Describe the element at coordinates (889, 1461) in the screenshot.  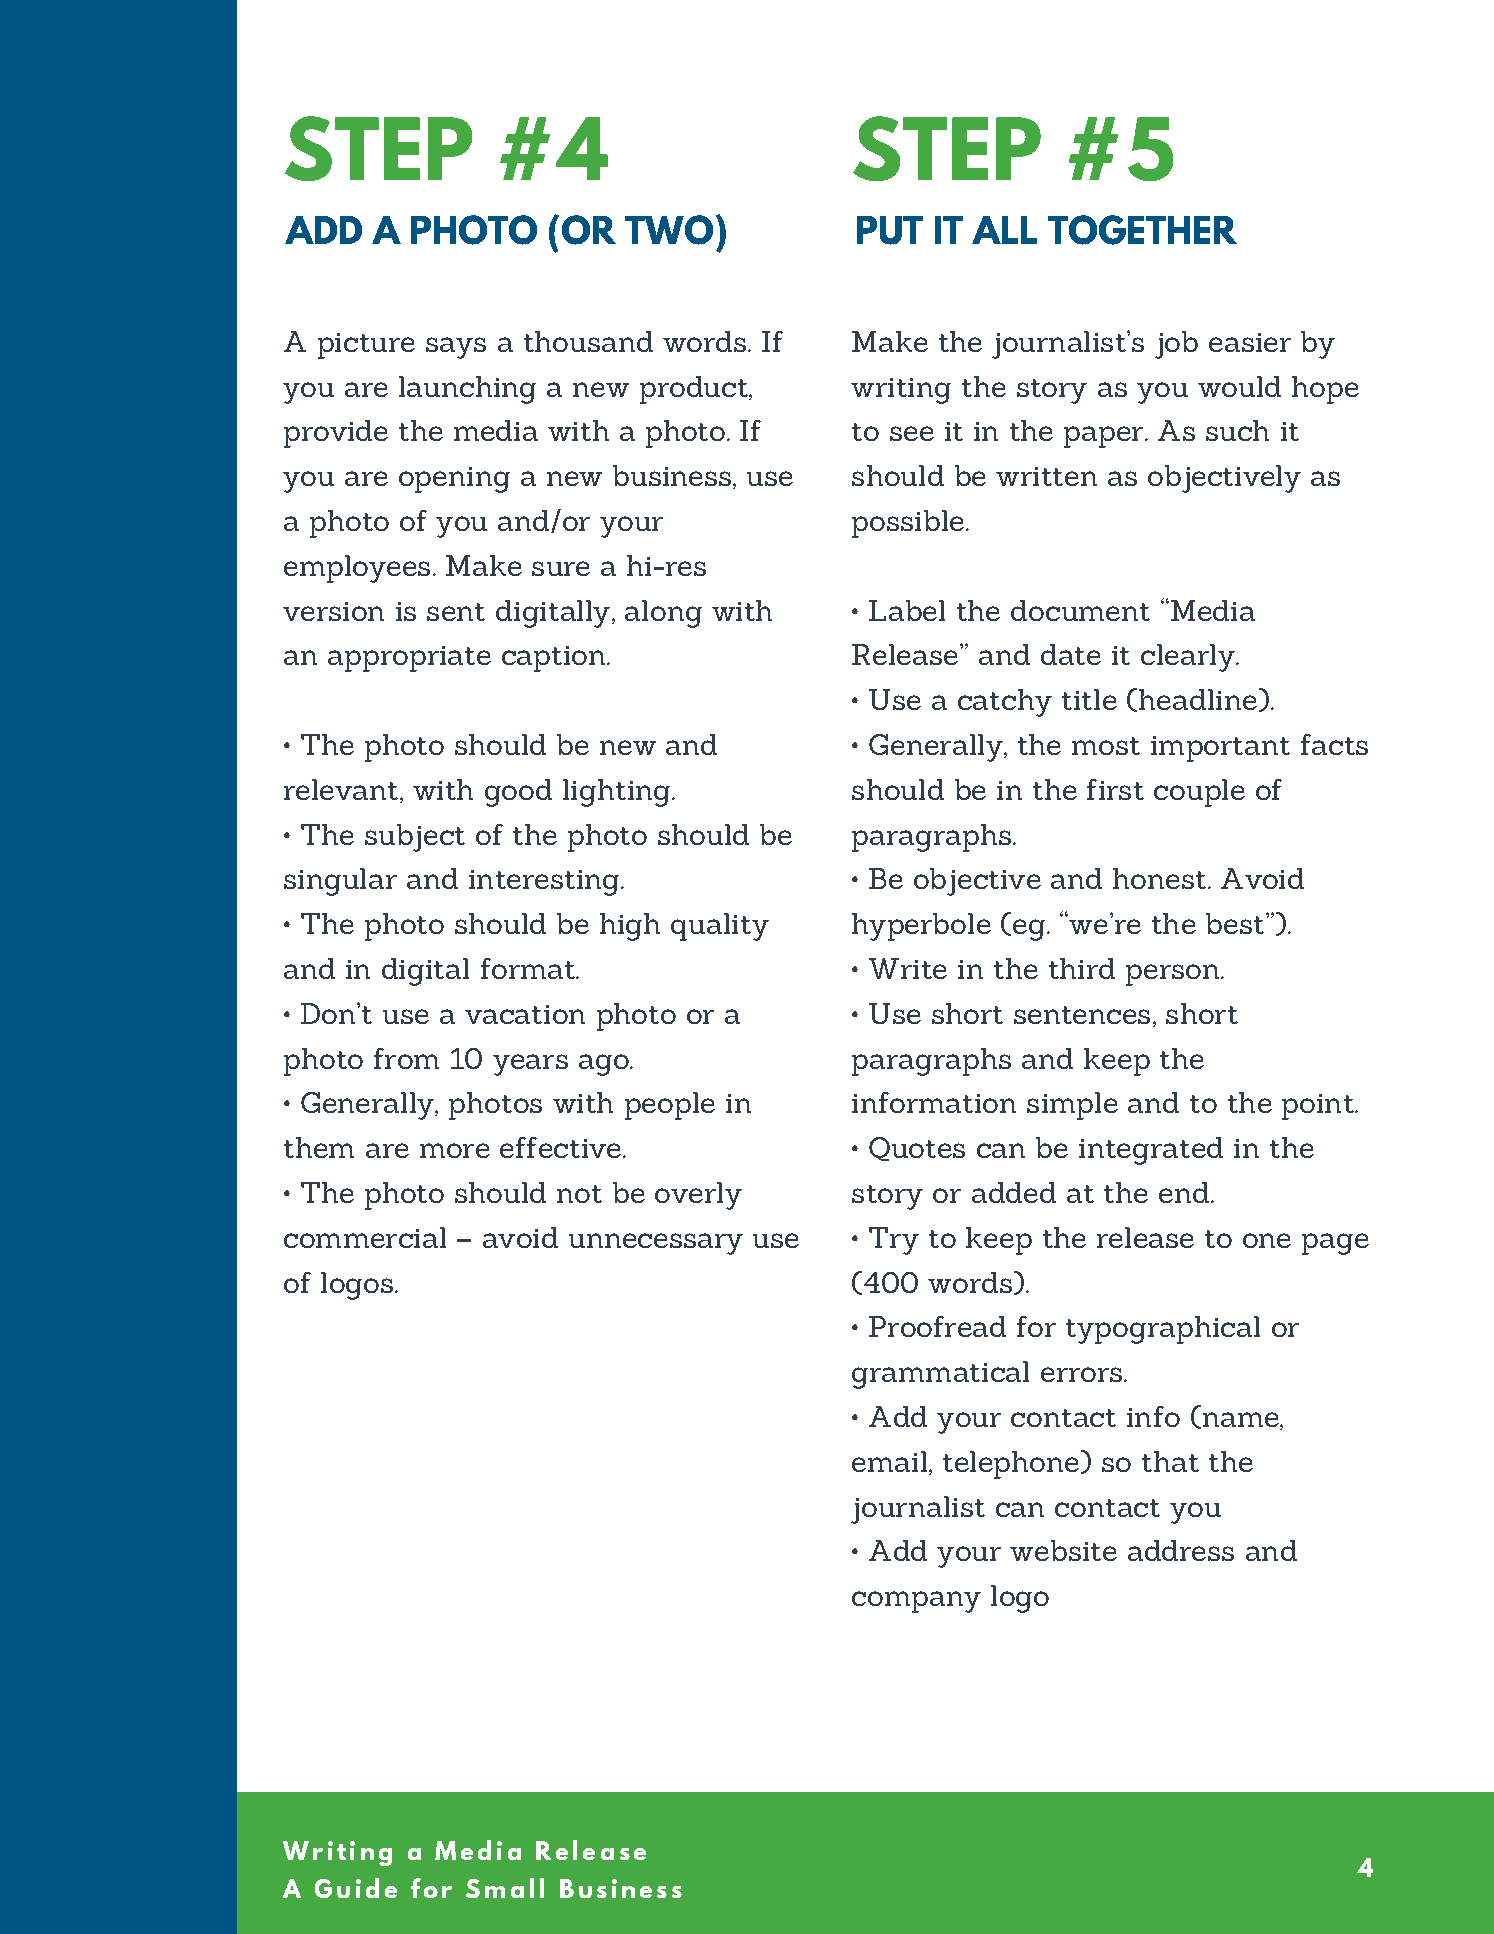
I see `email` at that location.
